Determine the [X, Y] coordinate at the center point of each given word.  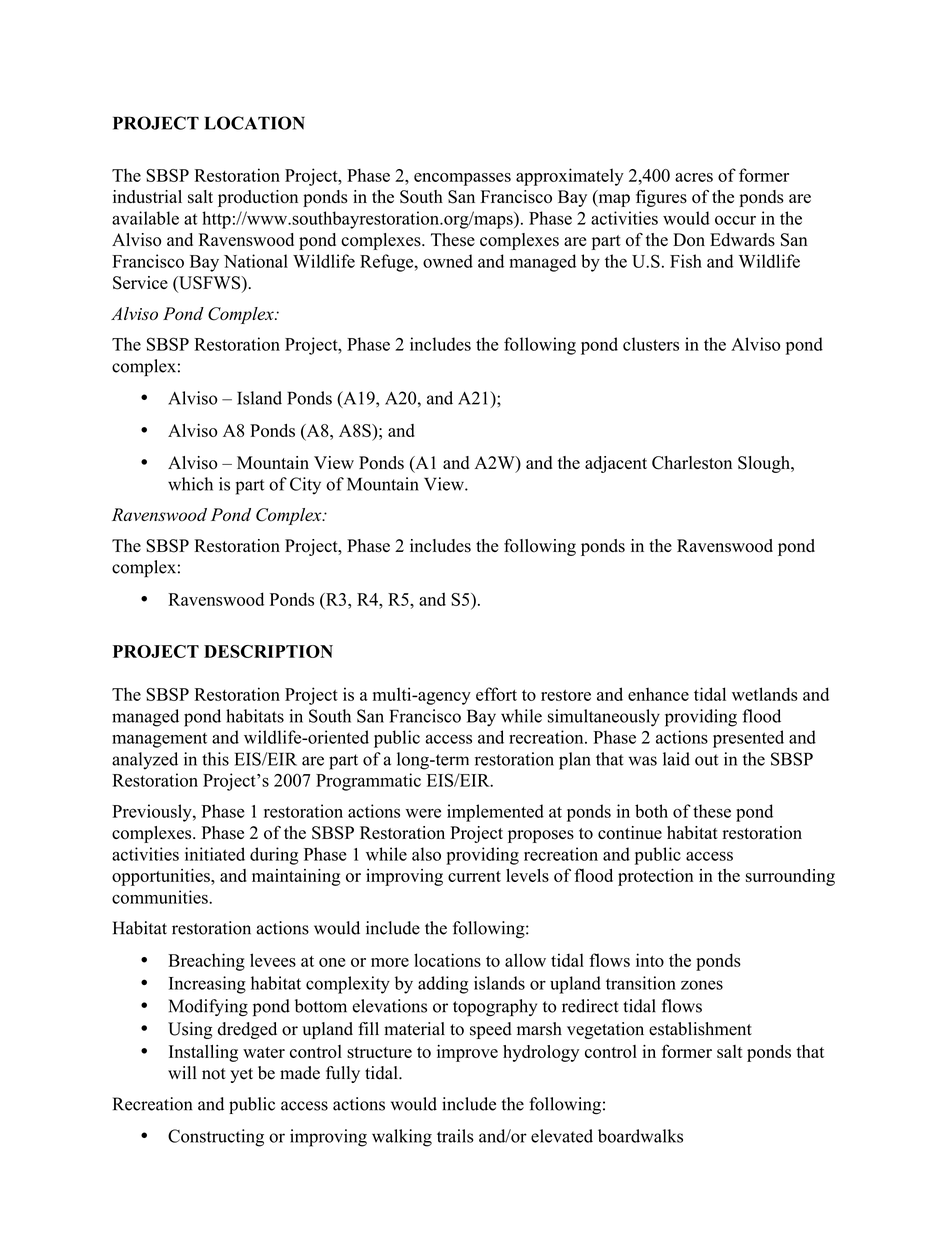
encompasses [462, 179]
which [190, 484]
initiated [215, 854]
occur [735, 220]
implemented [495, 813]
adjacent [616, 464]
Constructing [216, 1138]
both [651, 811]
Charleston [692, 463]
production [258, 198]
